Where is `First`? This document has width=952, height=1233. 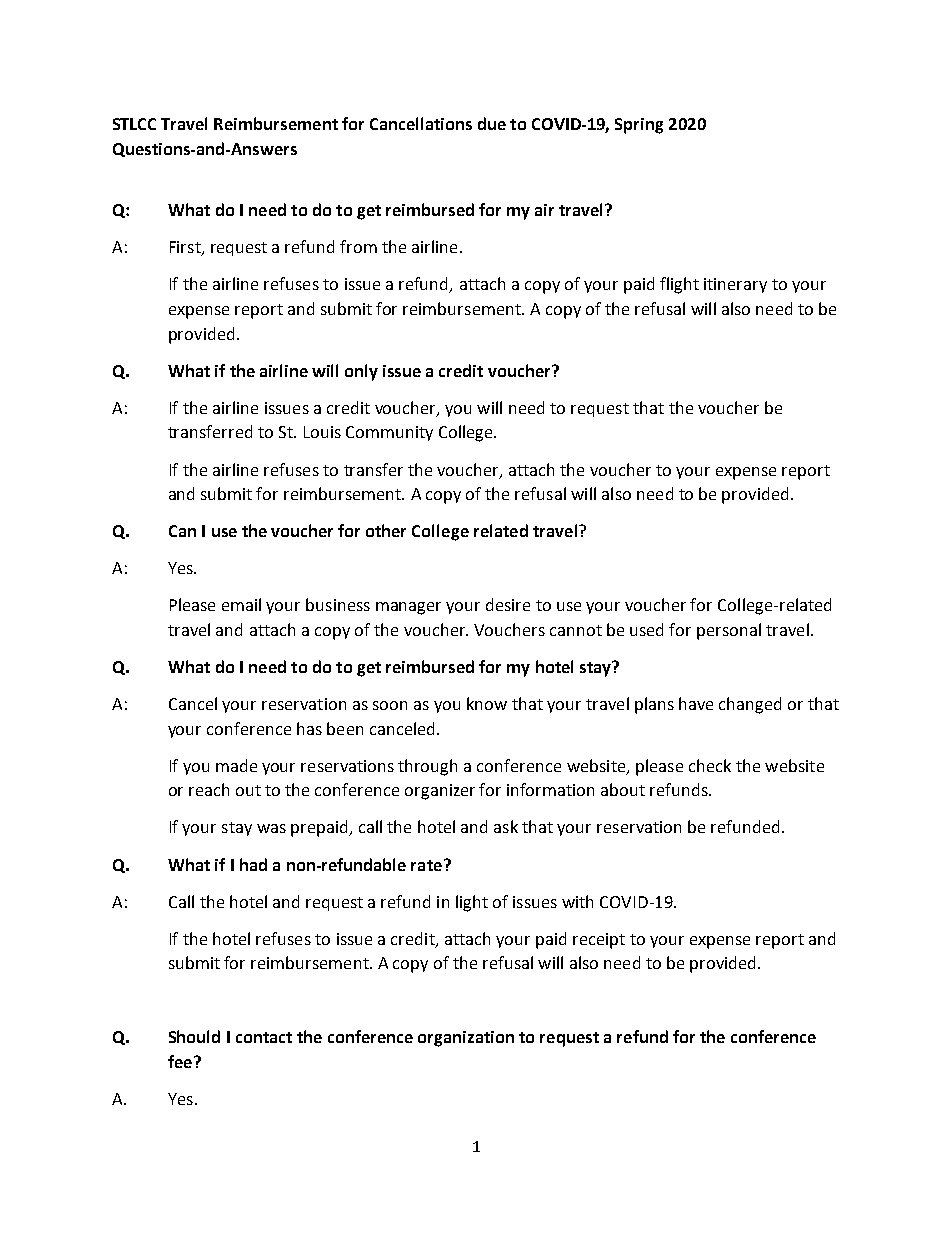 First is located at coordinates (186, 248).
